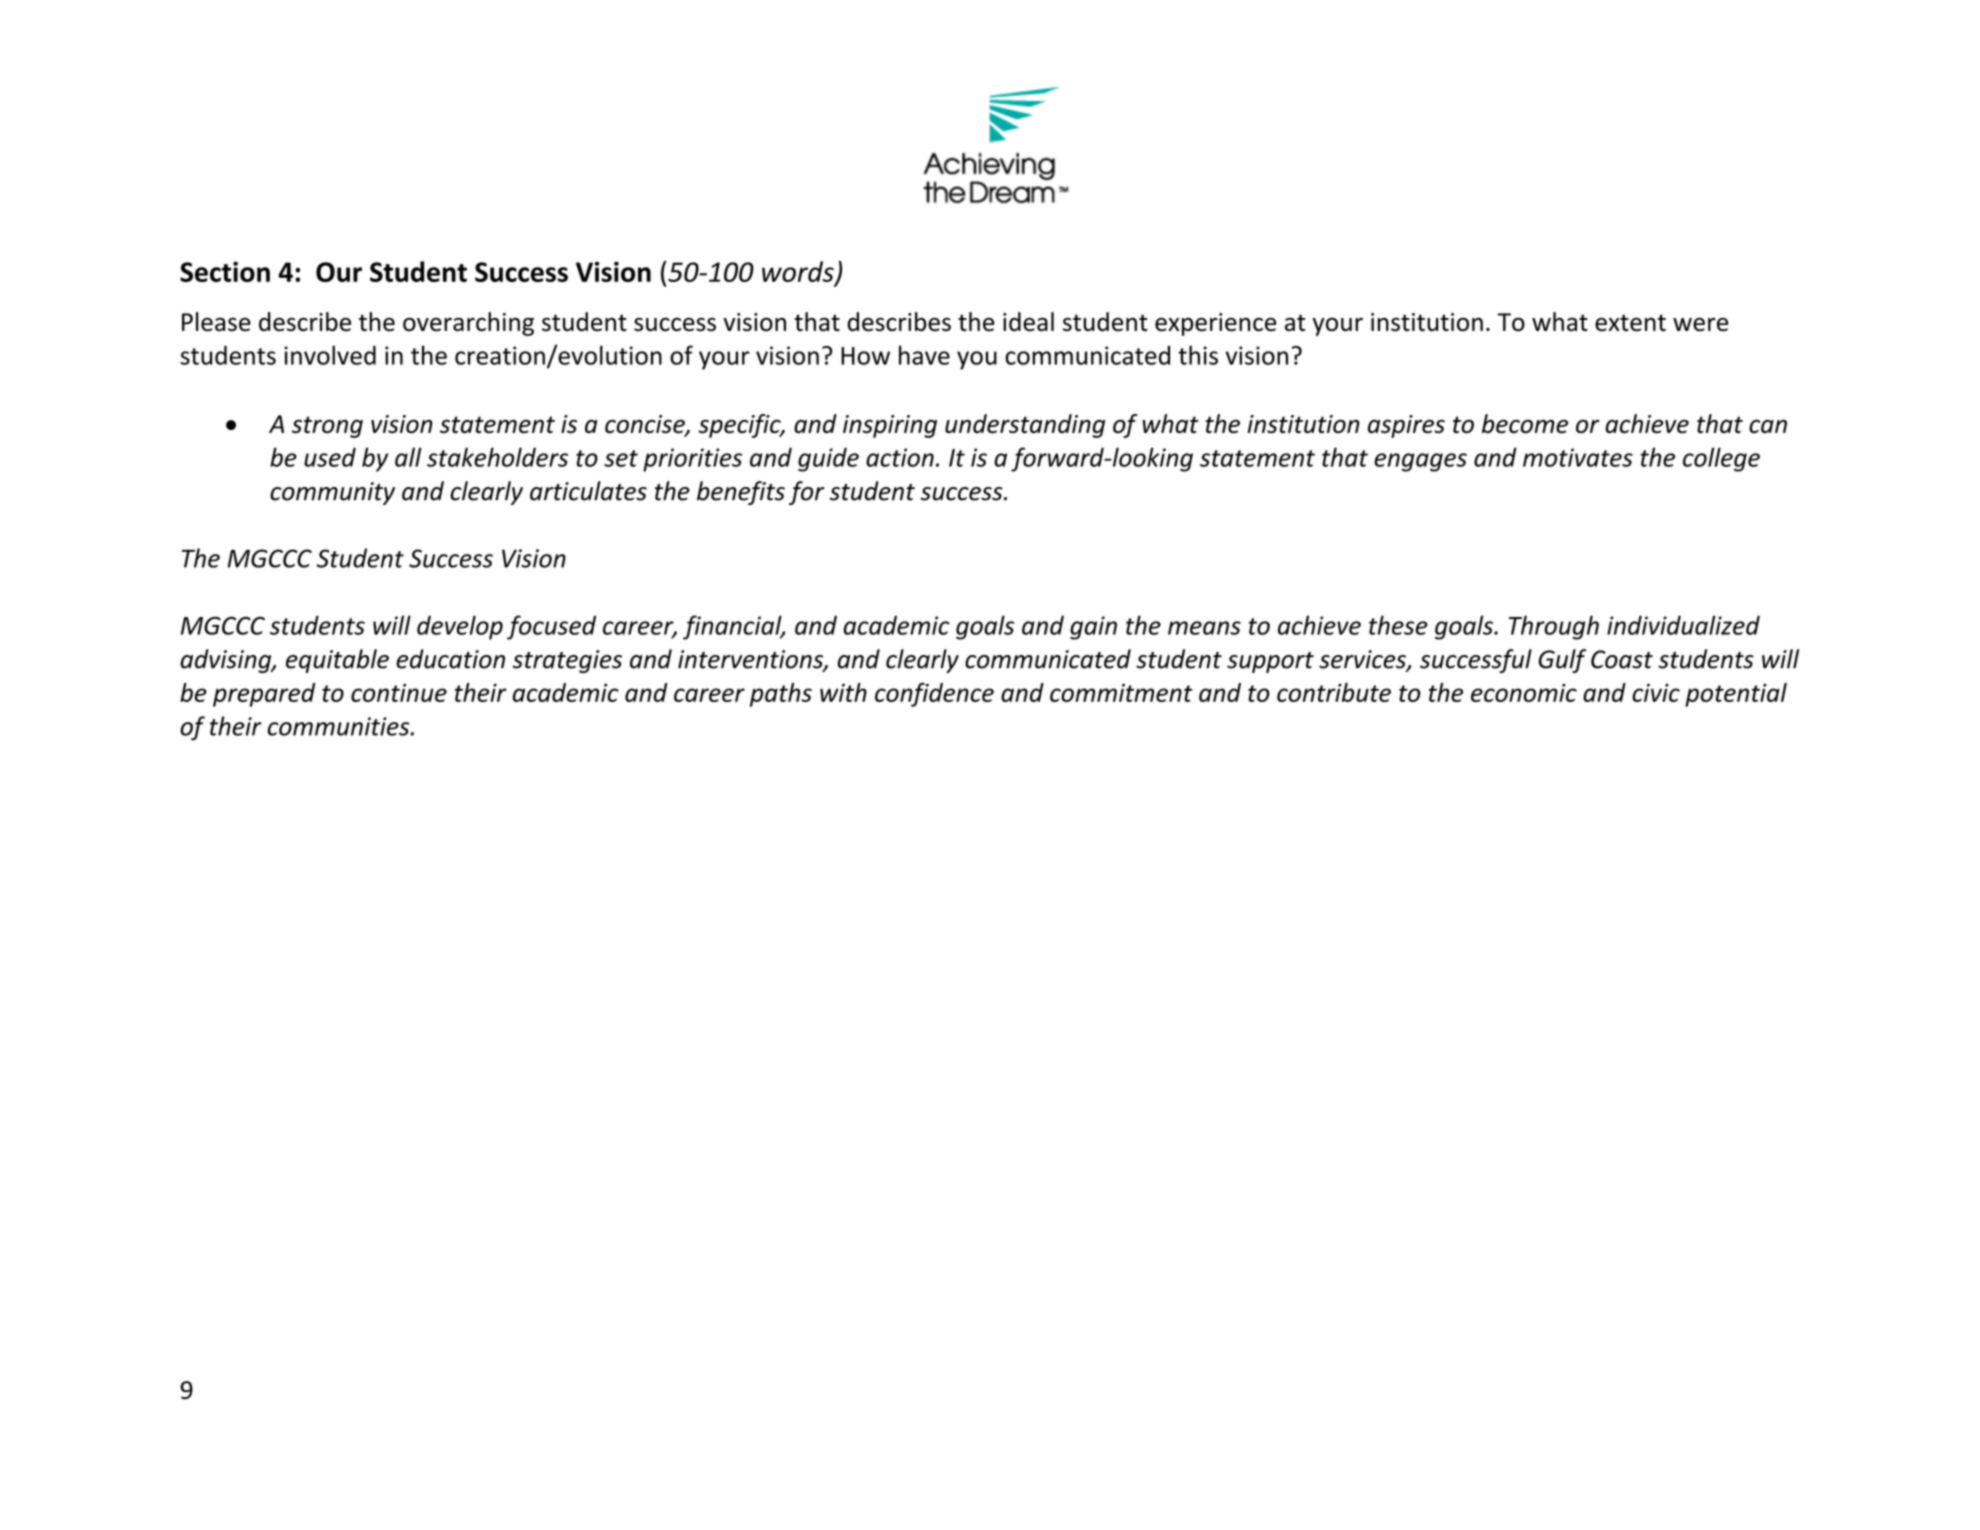  Describe the element at coordinates (1683, 625) in the page. I see `individualized` at that location.
